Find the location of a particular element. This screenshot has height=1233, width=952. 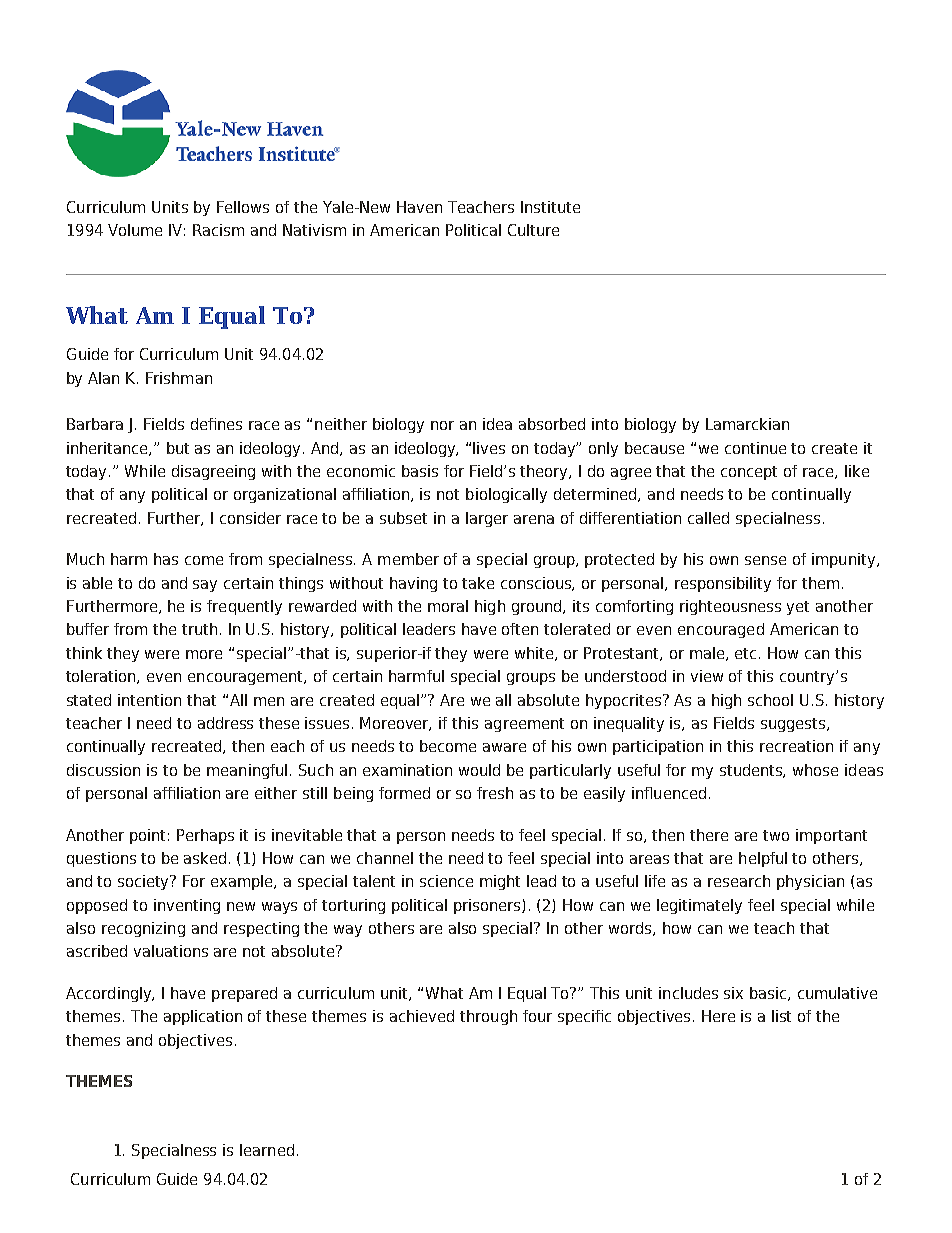

lives is located at coordinates (489, 448).
